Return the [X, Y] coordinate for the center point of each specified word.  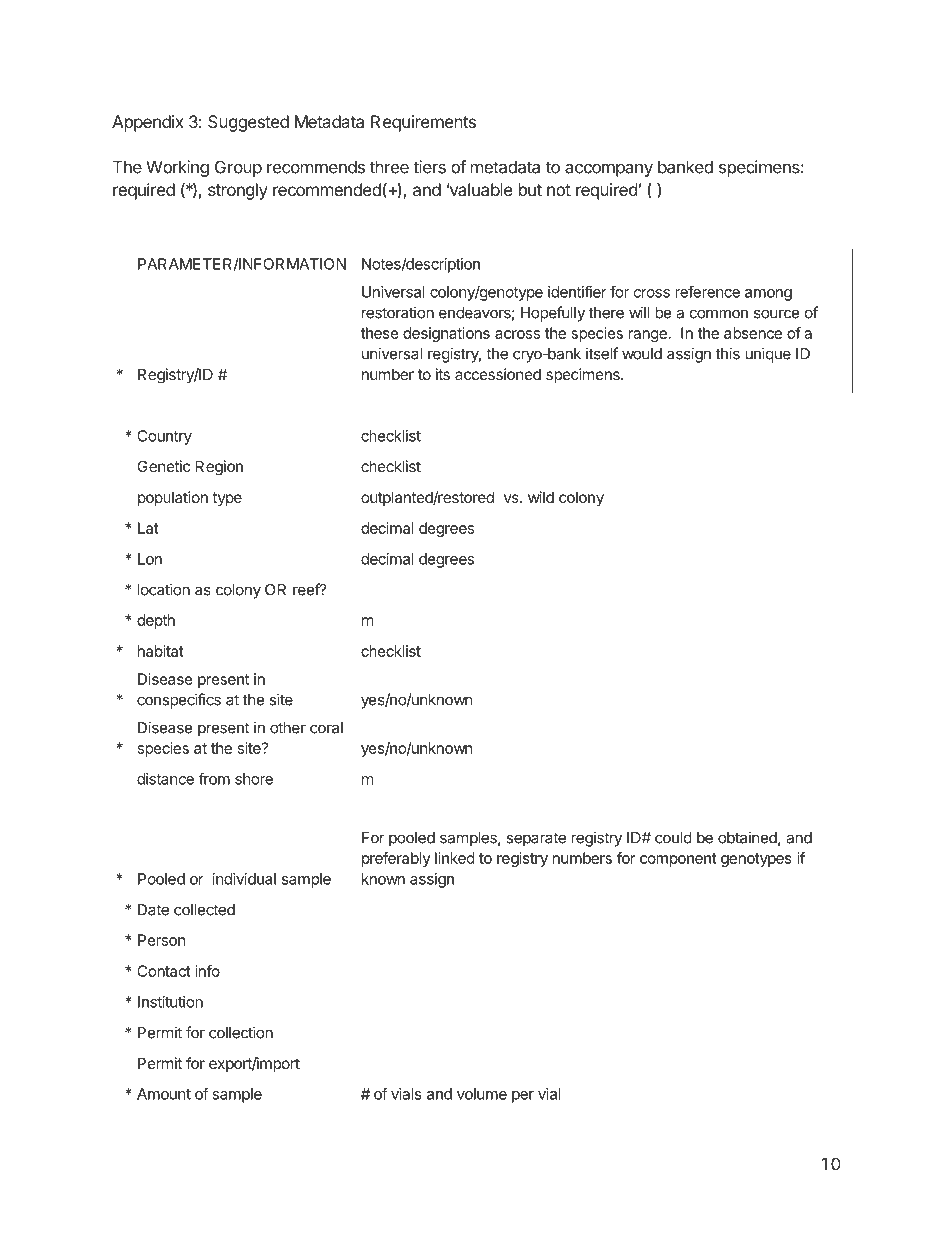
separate [536, 839]
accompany [609, 170]
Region [219, 468]
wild [541, 497]
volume [482, 1094]
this [728, 353]
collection [241, 1032]
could [673, 838]
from [214, 778]
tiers [429, 167]
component [678, 860]
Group [238, 168]
